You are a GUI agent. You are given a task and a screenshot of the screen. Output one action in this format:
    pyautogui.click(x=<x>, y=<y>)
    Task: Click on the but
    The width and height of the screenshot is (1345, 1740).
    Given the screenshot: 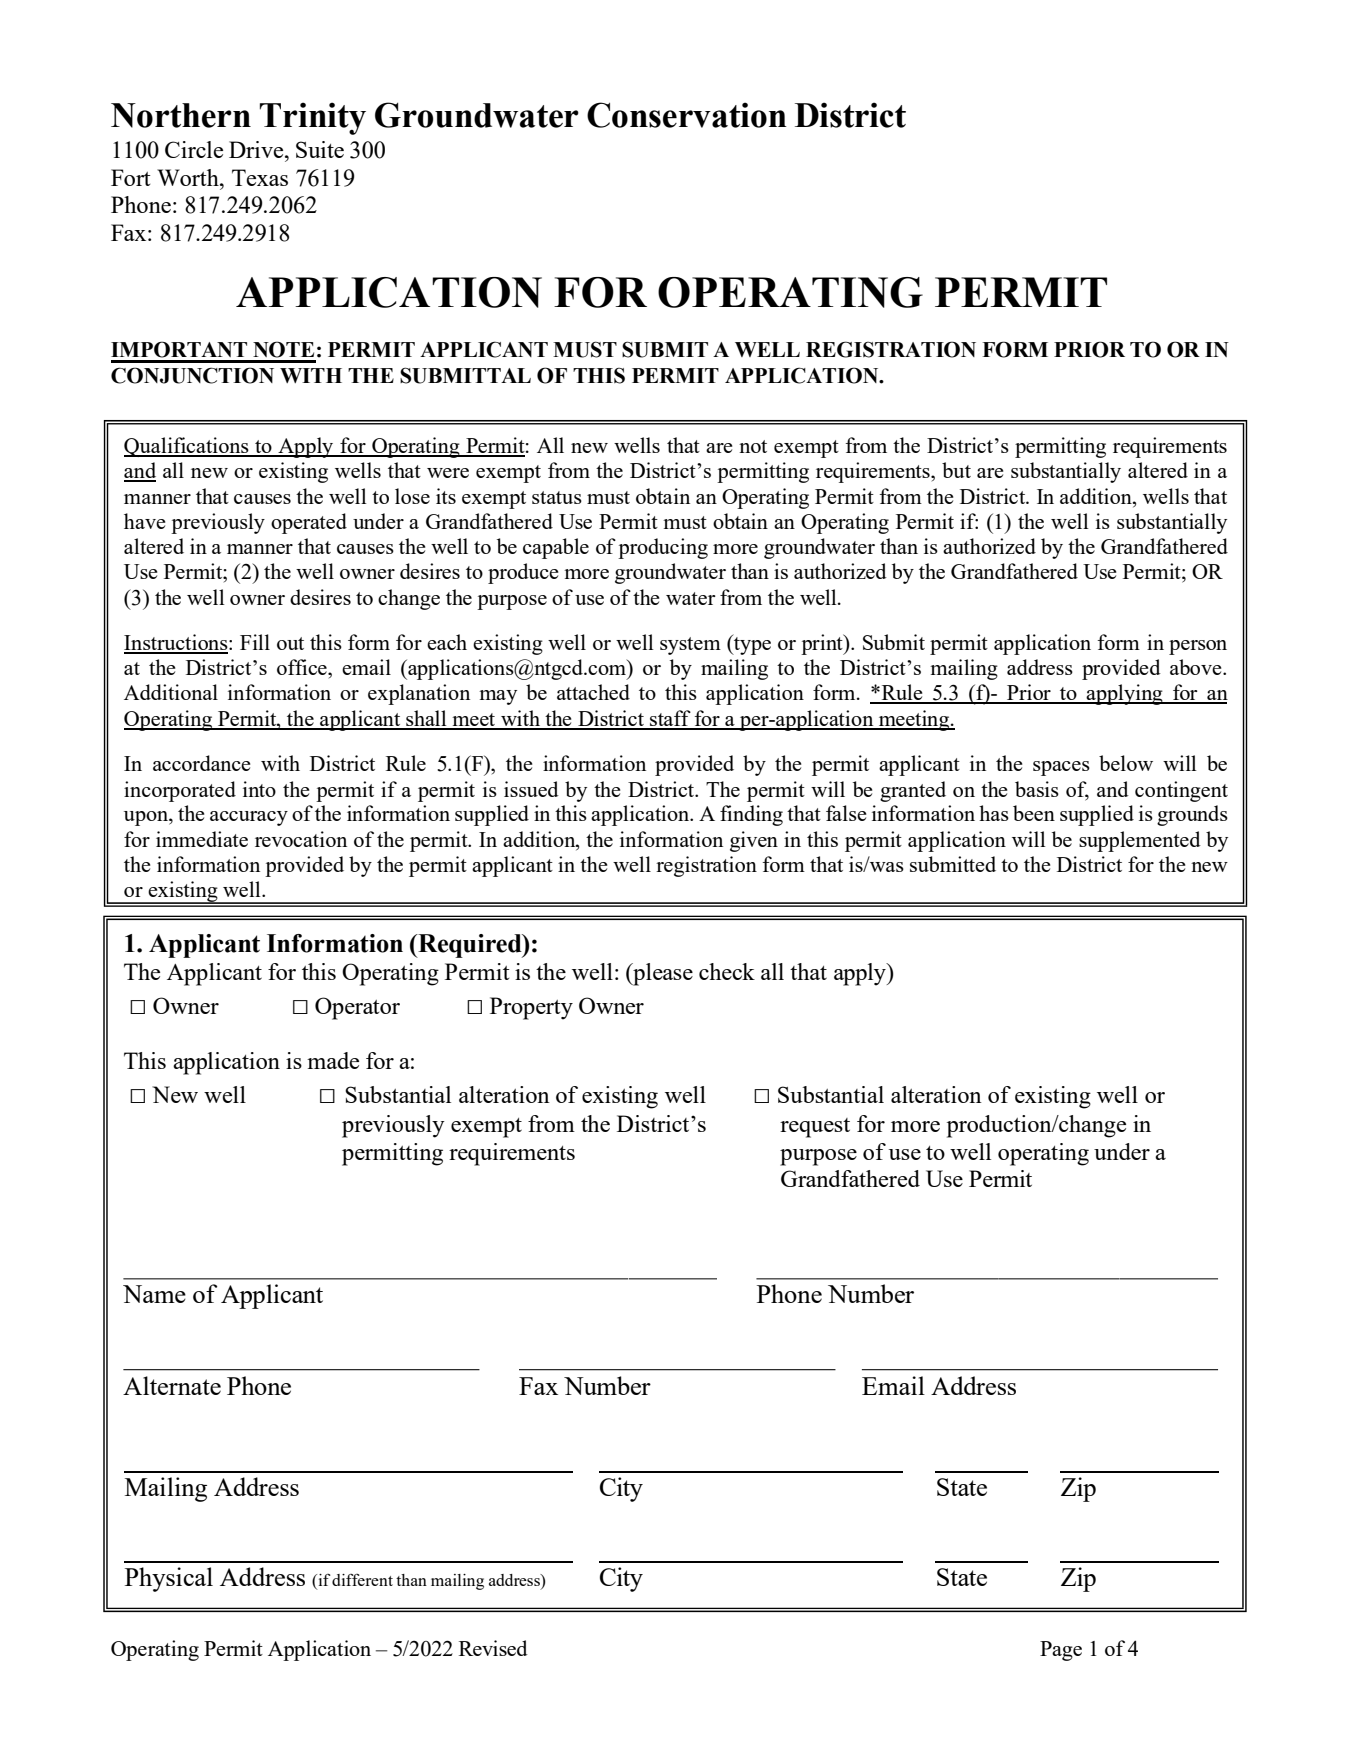 What is the action you would take?
    pyautogui.click(x=956, y=470)
